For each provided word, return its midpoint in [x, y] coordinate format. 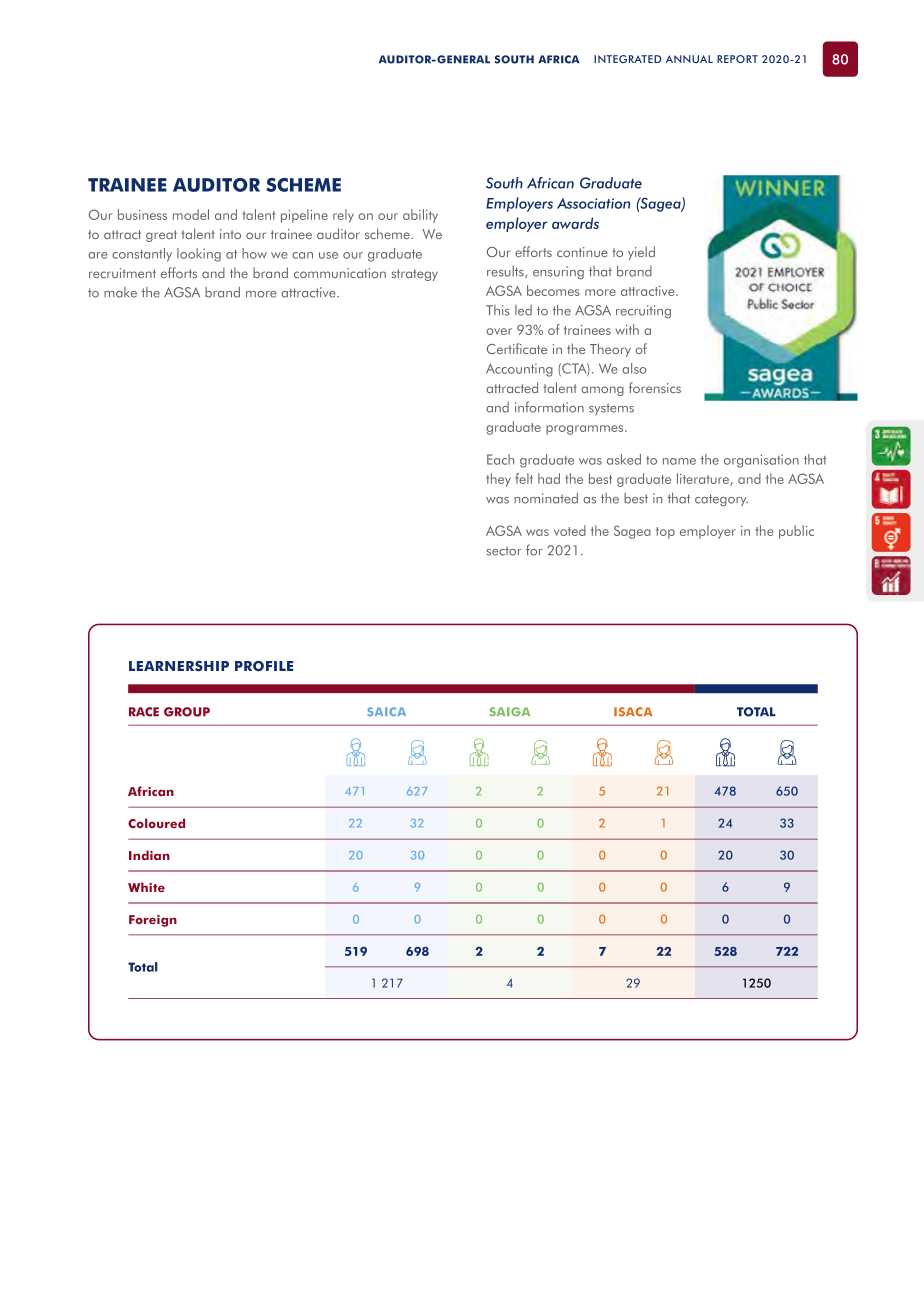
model [191, 214]
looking [199, 255]
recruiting [643, 311]
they [498, 480]
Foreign [153, 921]
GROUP [187, 712]
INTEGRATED [627, 59]
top [665, 533]
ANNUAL [689, 59]
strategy [415, 275]
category [721, 500]
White [146, 887]
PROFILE [264, 666]
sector [504, 551]
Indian [149, 855]
